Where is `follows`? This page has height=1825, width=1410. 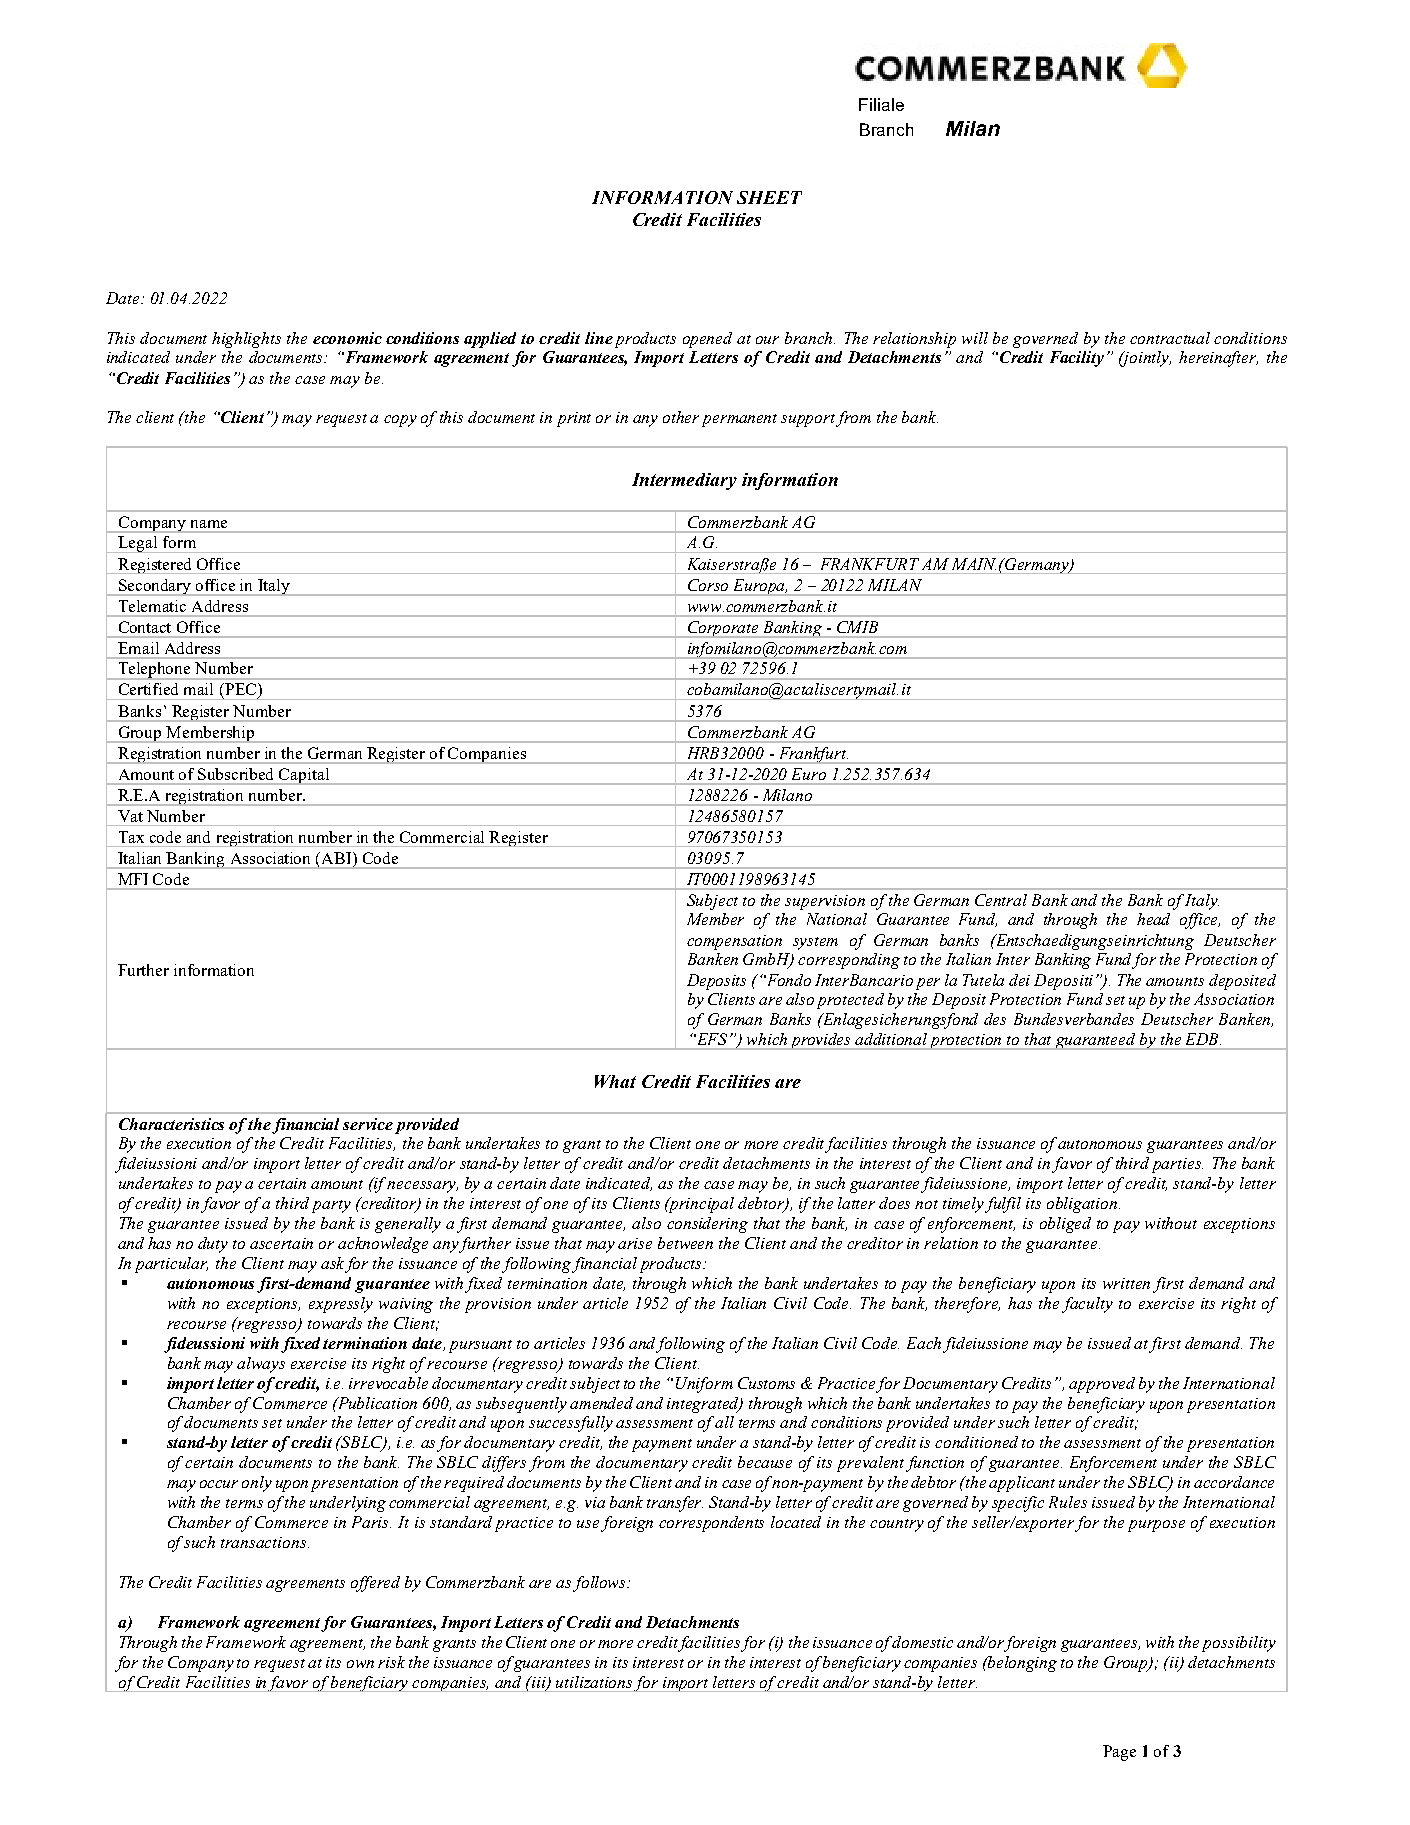 follows is located at coordinates (601, 1584).
